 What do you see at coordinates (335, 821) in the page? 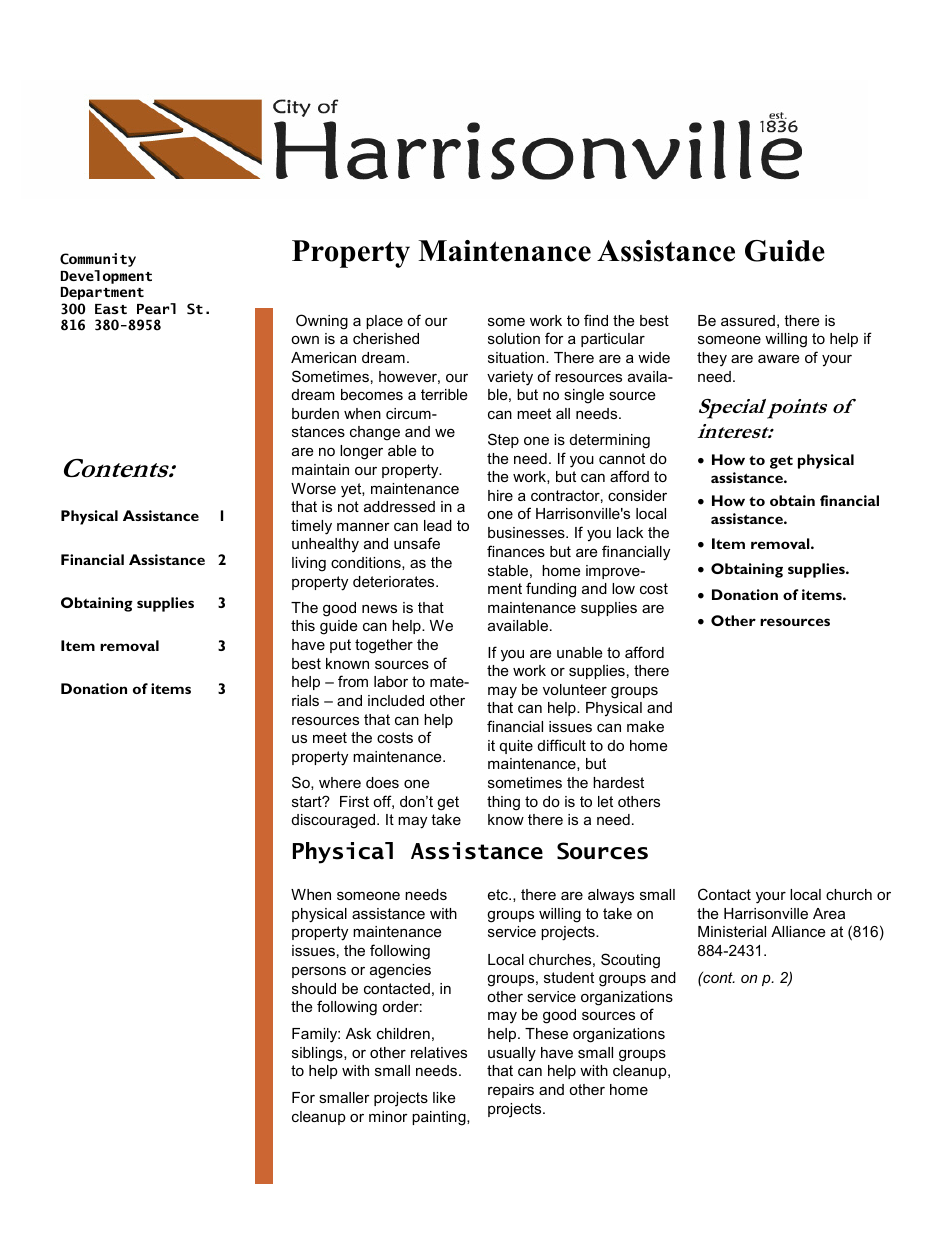
I see `discouraged` at bounding box center [335, 821].
